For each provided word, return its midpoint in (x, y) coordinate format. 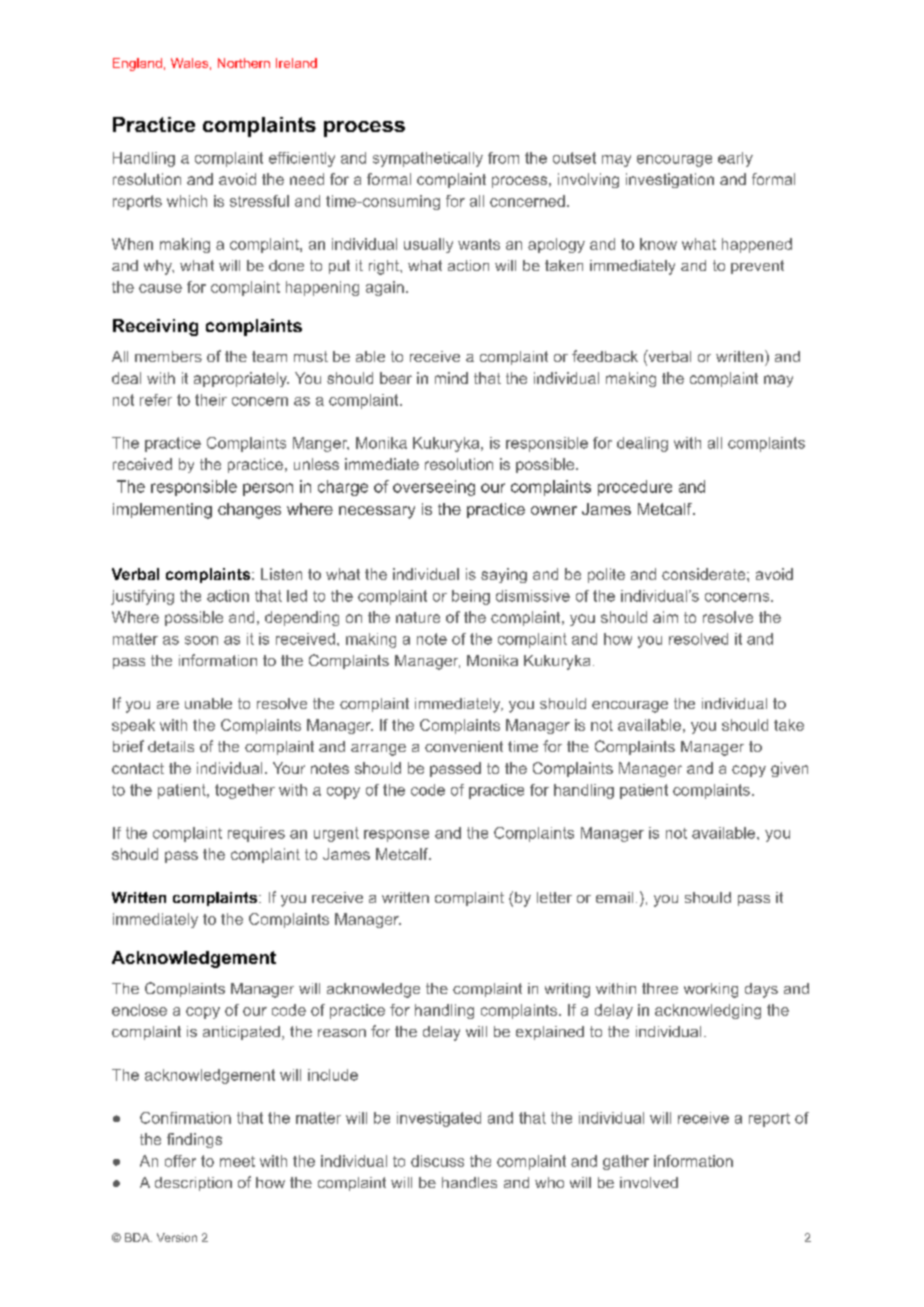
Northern (244, 63)
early (735, 159)
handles (469, 1182)
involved (649, 1182)
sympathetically (428, 159)
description (193, 1184)
